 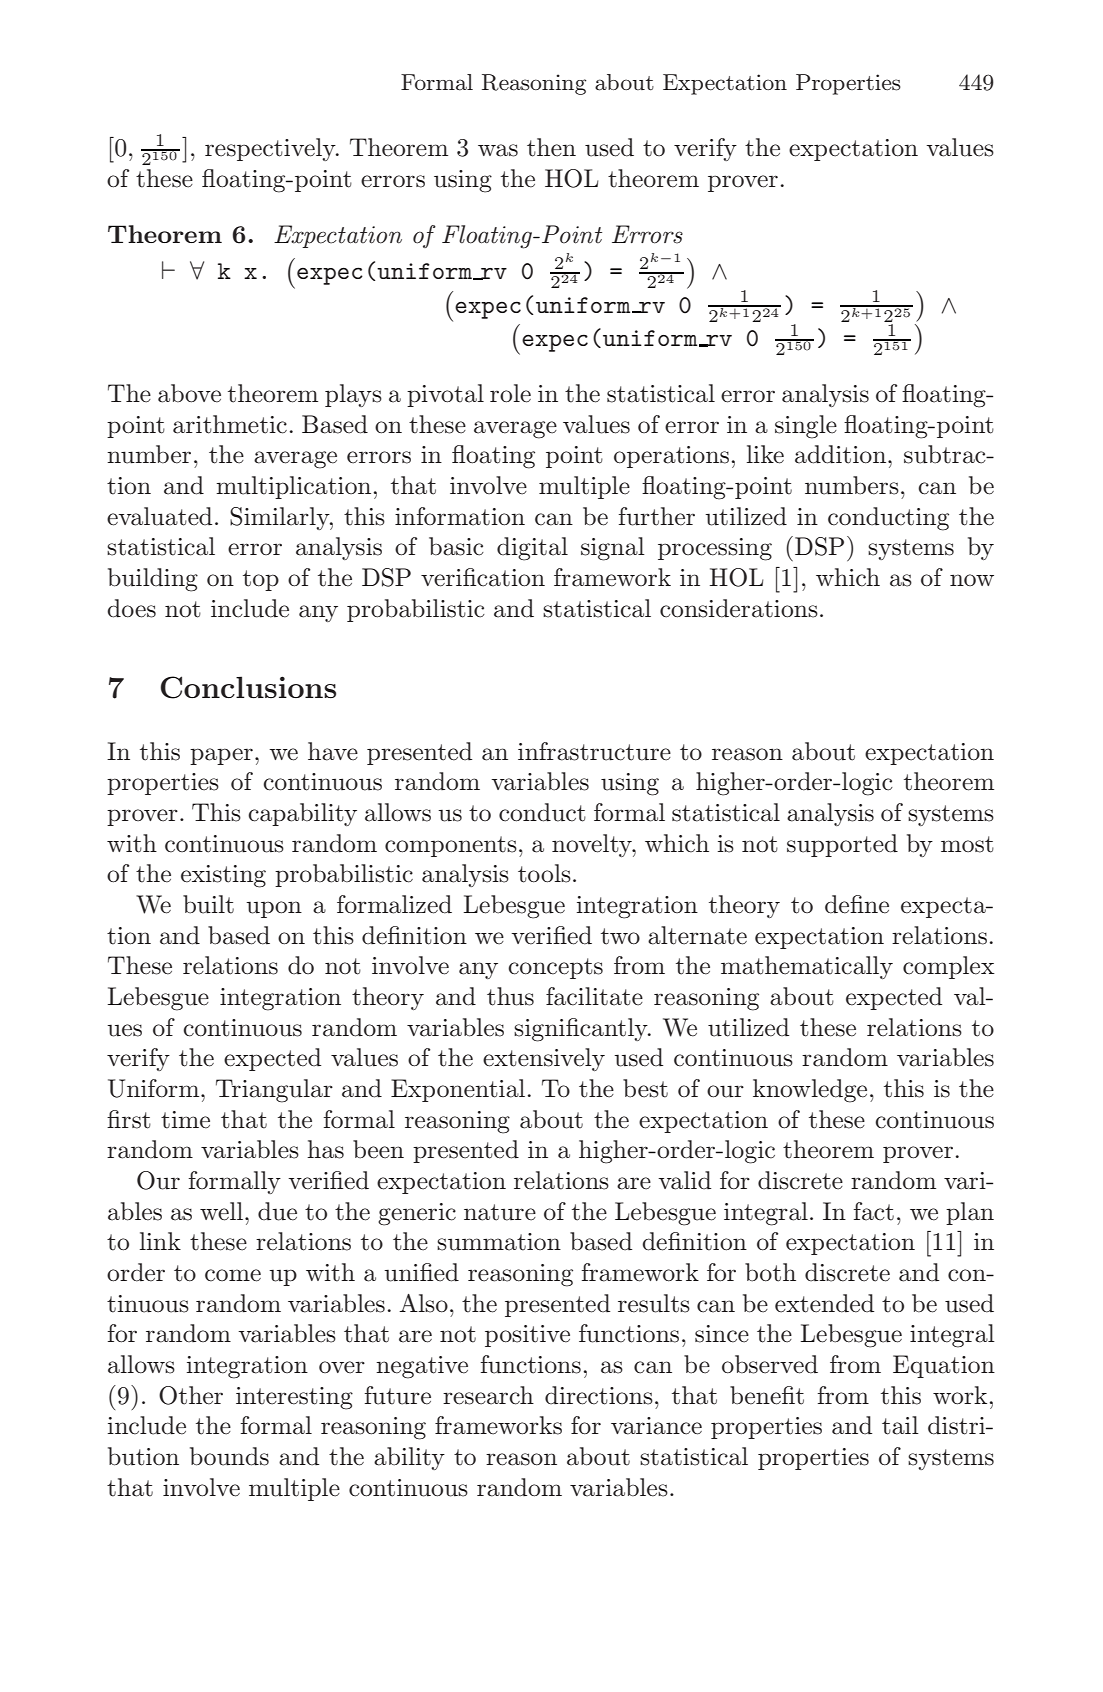 What do you see at coordinates (191, 1395) in the image?
I see `Other` at bounding box center [191, 1395].
